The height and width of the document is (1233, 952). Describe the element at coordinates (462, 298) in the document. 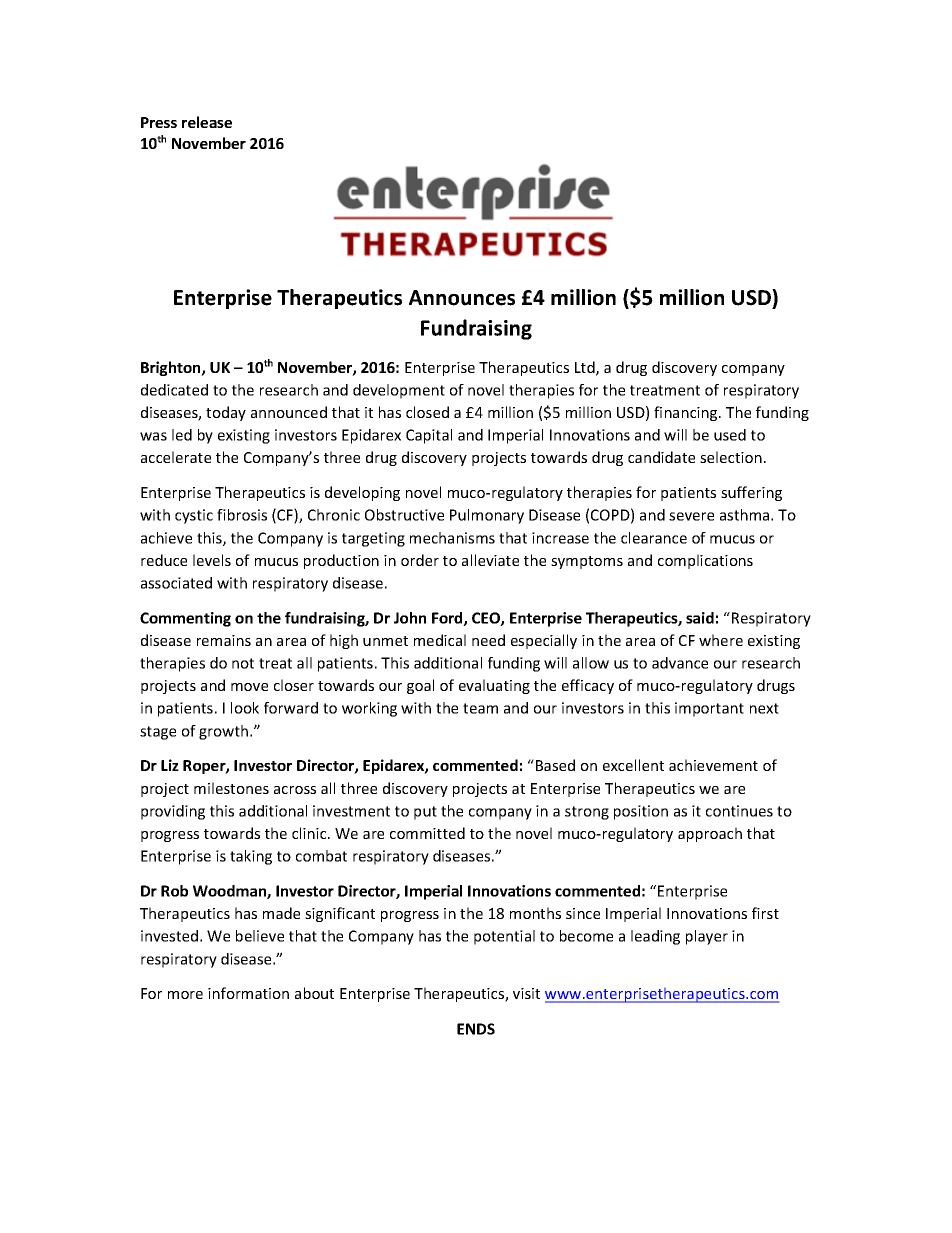

I see `Announces` at that location.
